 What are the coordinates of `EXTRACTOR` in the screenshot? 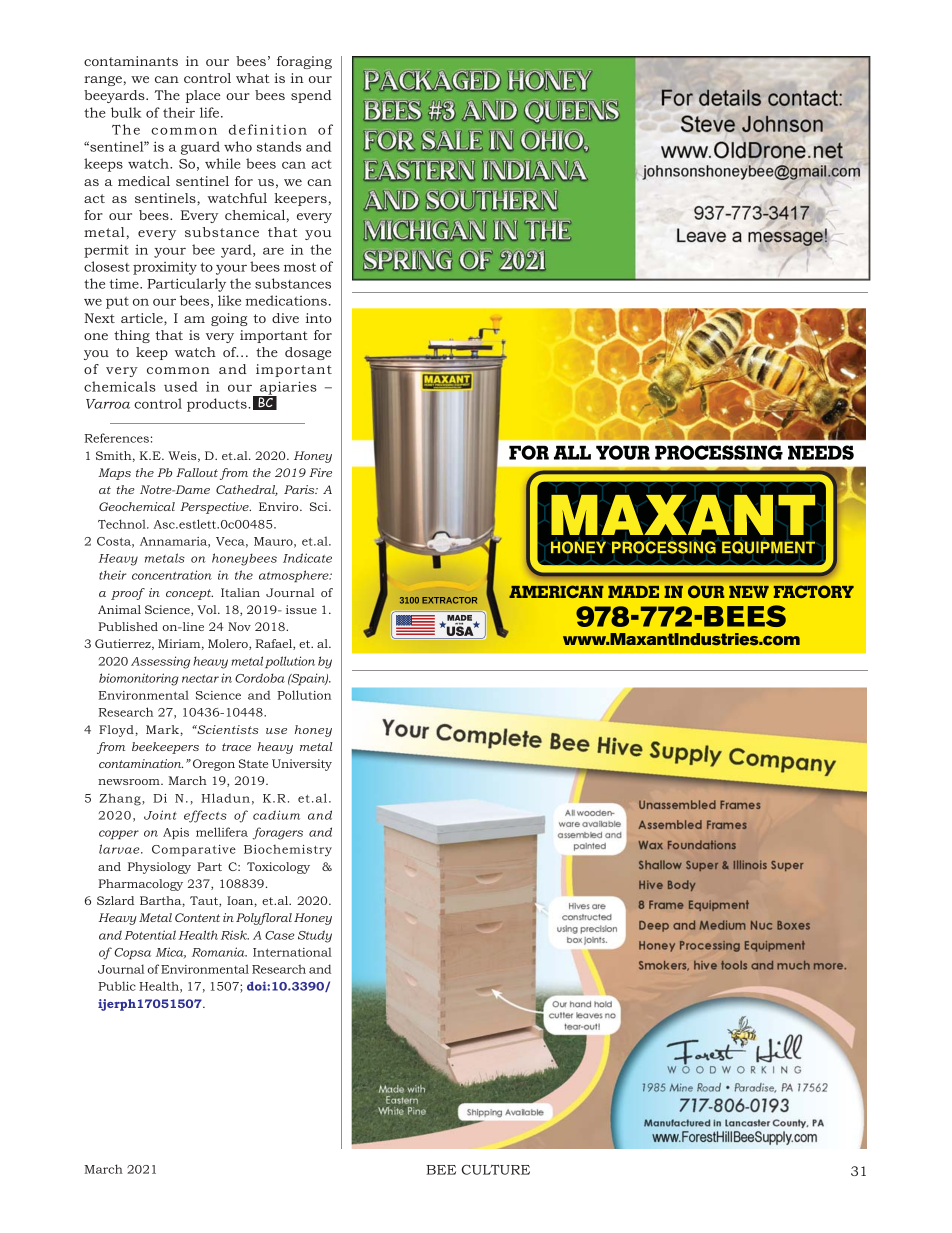 It's located at (449, 600).
